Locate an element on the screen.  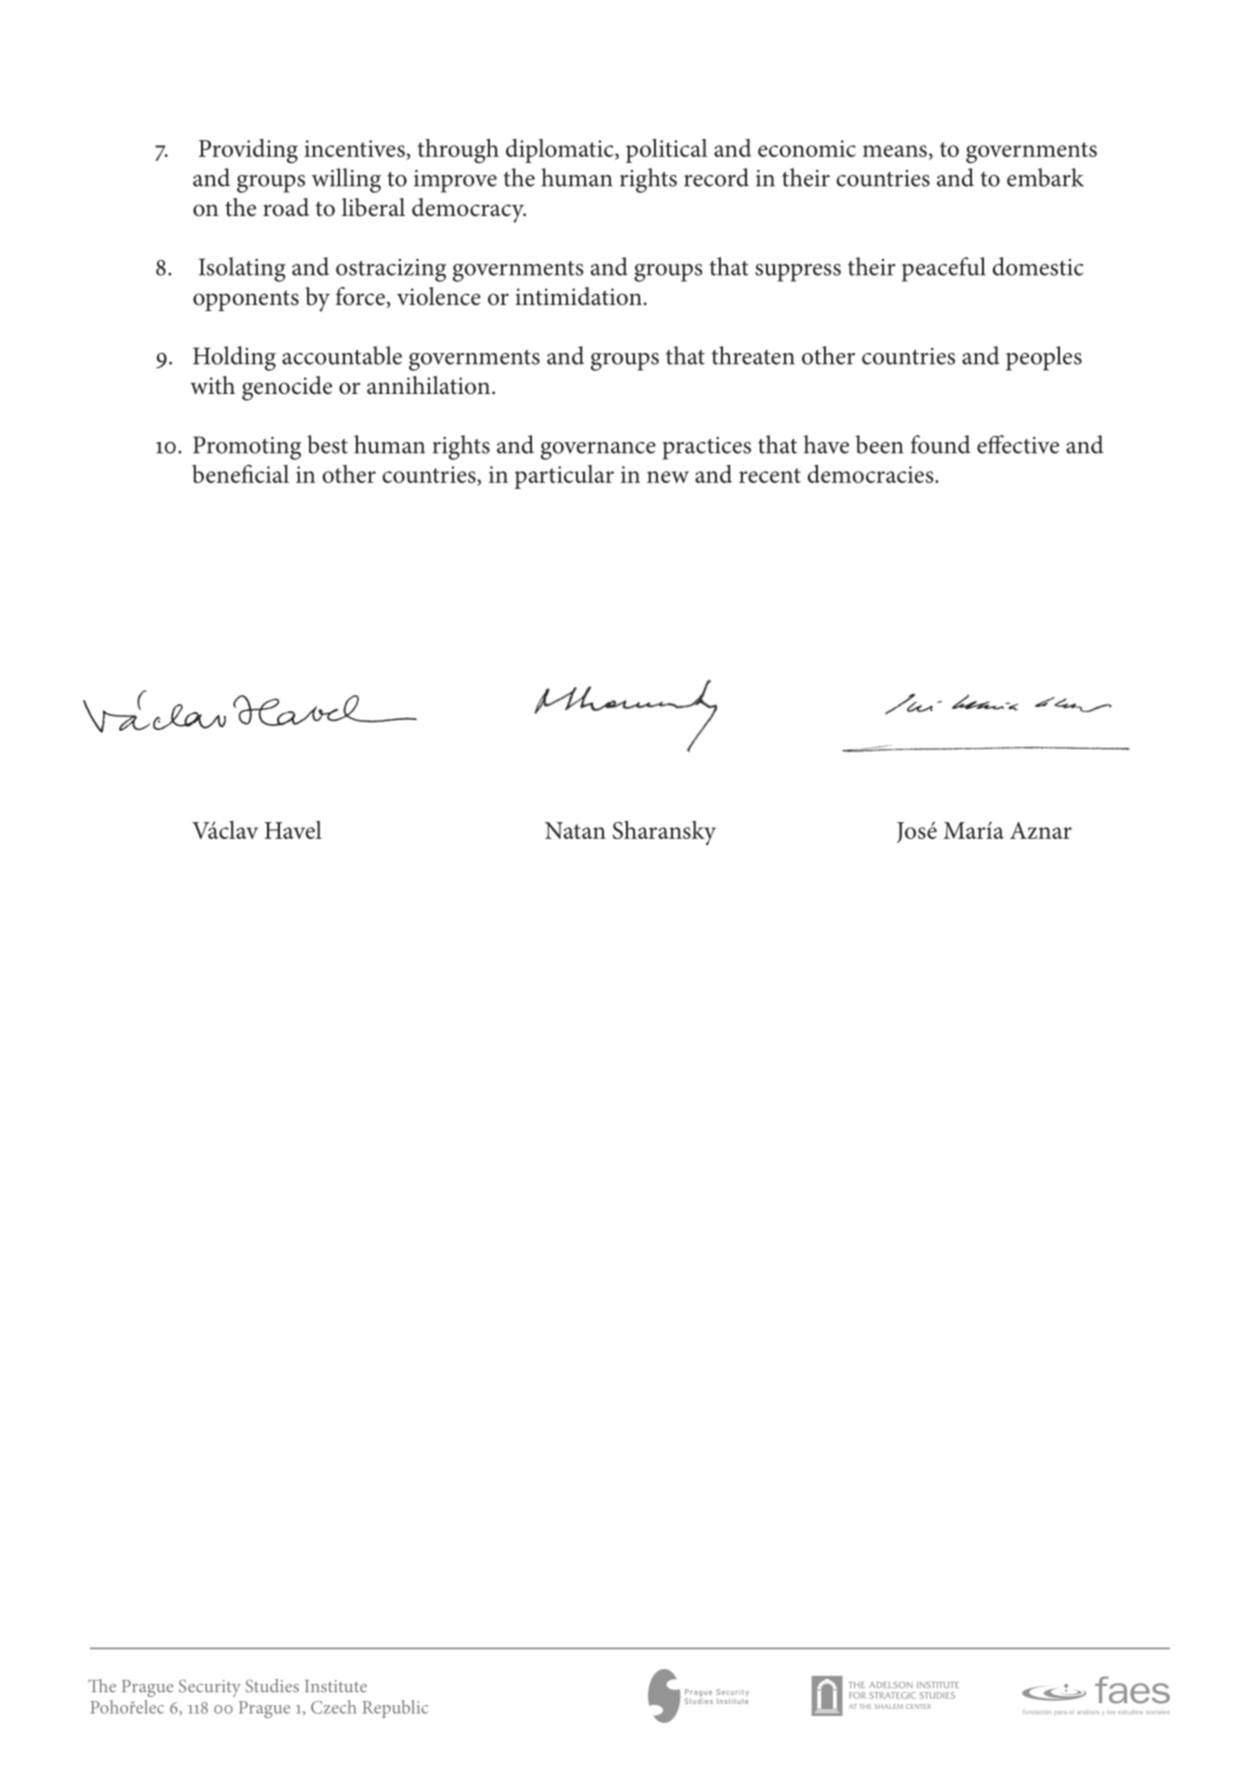
democracies is located at coordinates (871, 474).
